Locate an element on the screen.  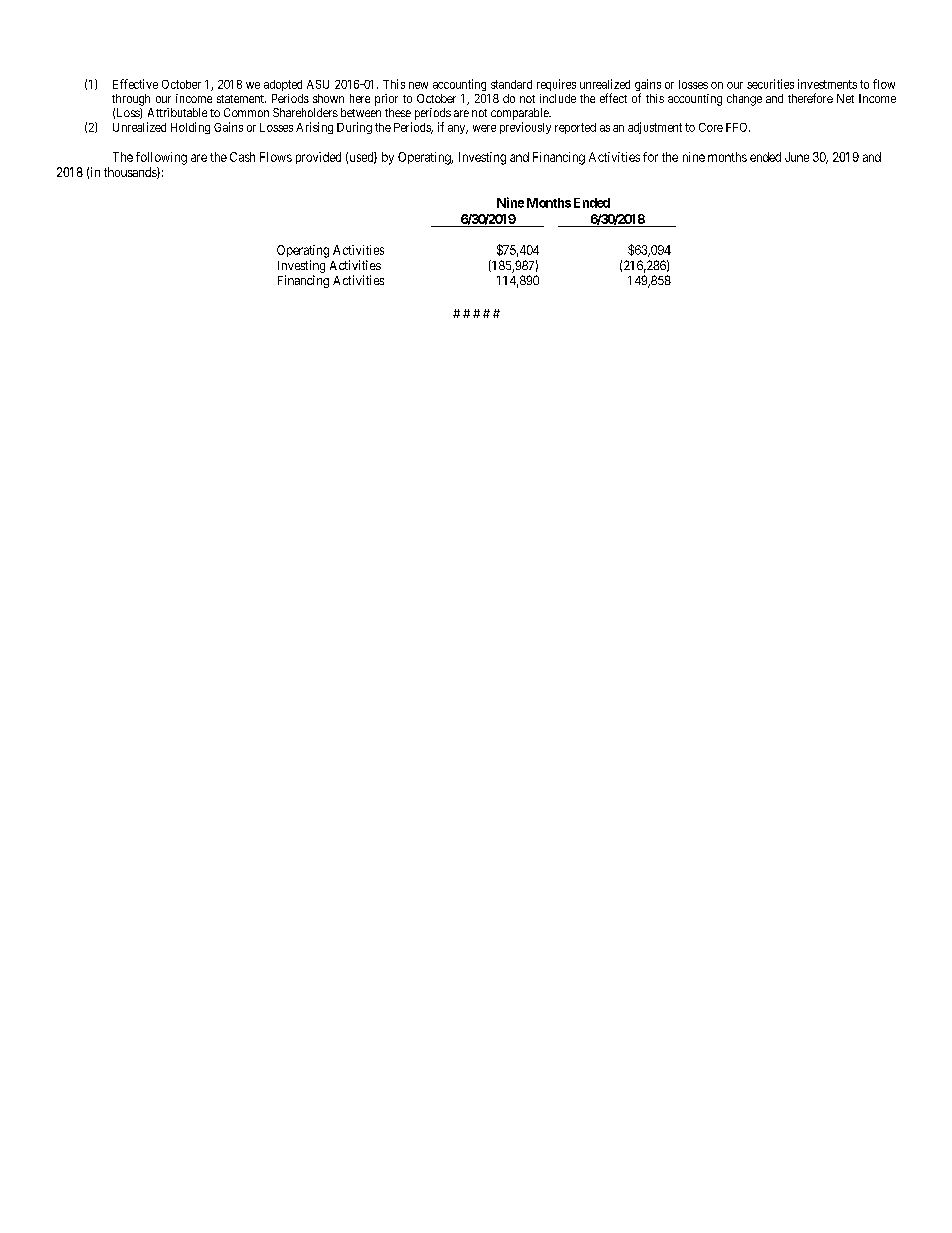
Core is located at coordinates (711, 127).
